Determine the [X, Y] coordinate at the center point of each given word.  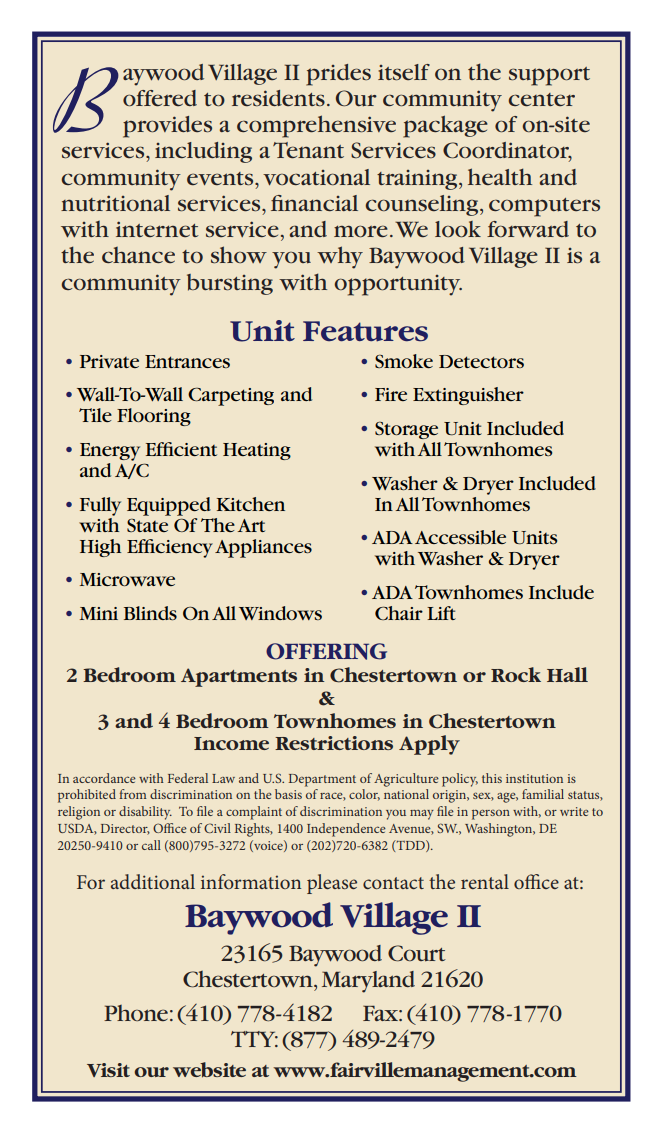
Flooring [154, 417]
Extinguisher [468, 396]
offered [160, 98]
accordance [104, 778]
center [541, 100]
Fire [391, 394]
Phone [136, 1013]
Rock [516, 674]
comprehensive [316, 126]
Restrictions [334, 743]
